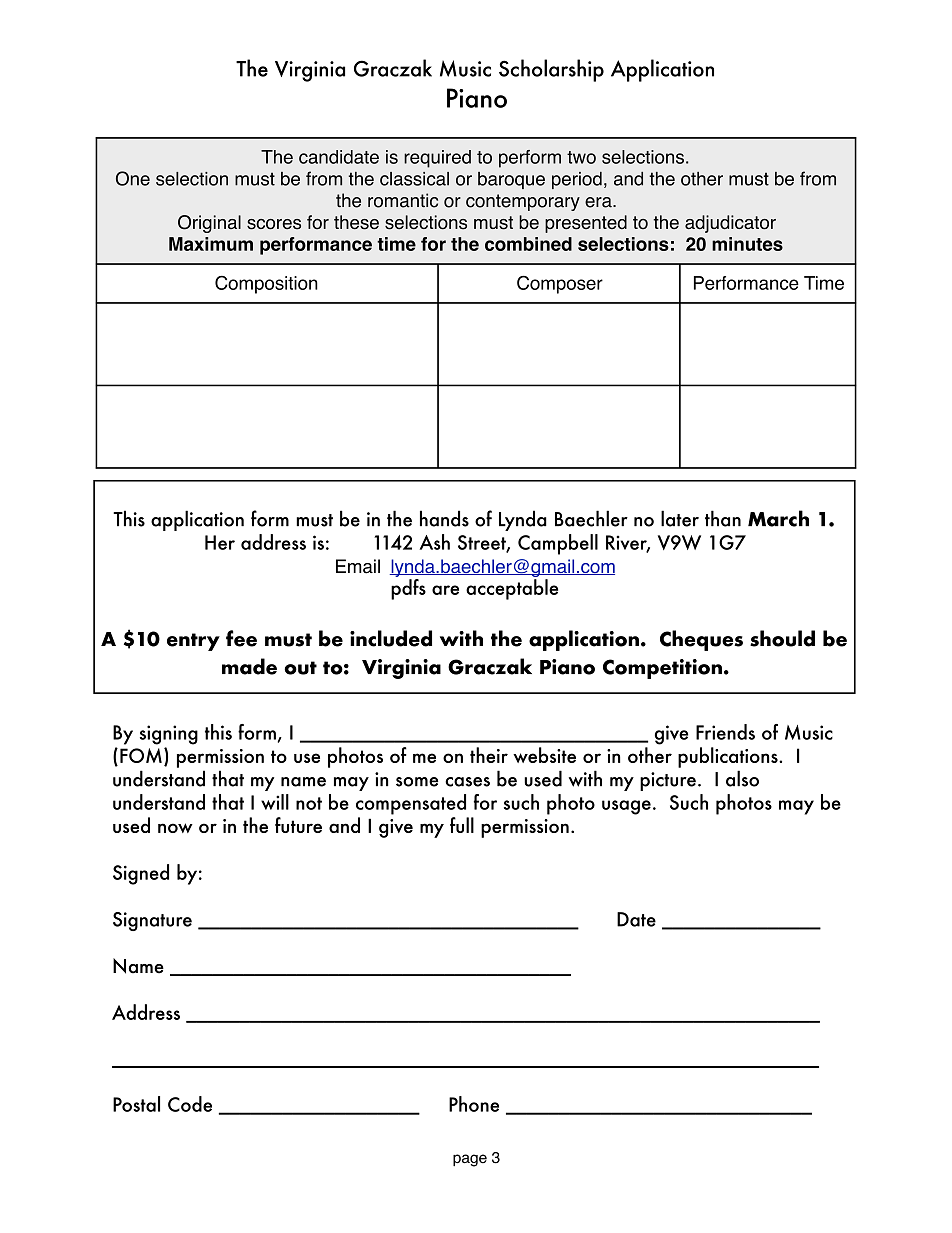  Describe the element at coordinates (445, 590) in the screenshot. I see `are` at that location.
